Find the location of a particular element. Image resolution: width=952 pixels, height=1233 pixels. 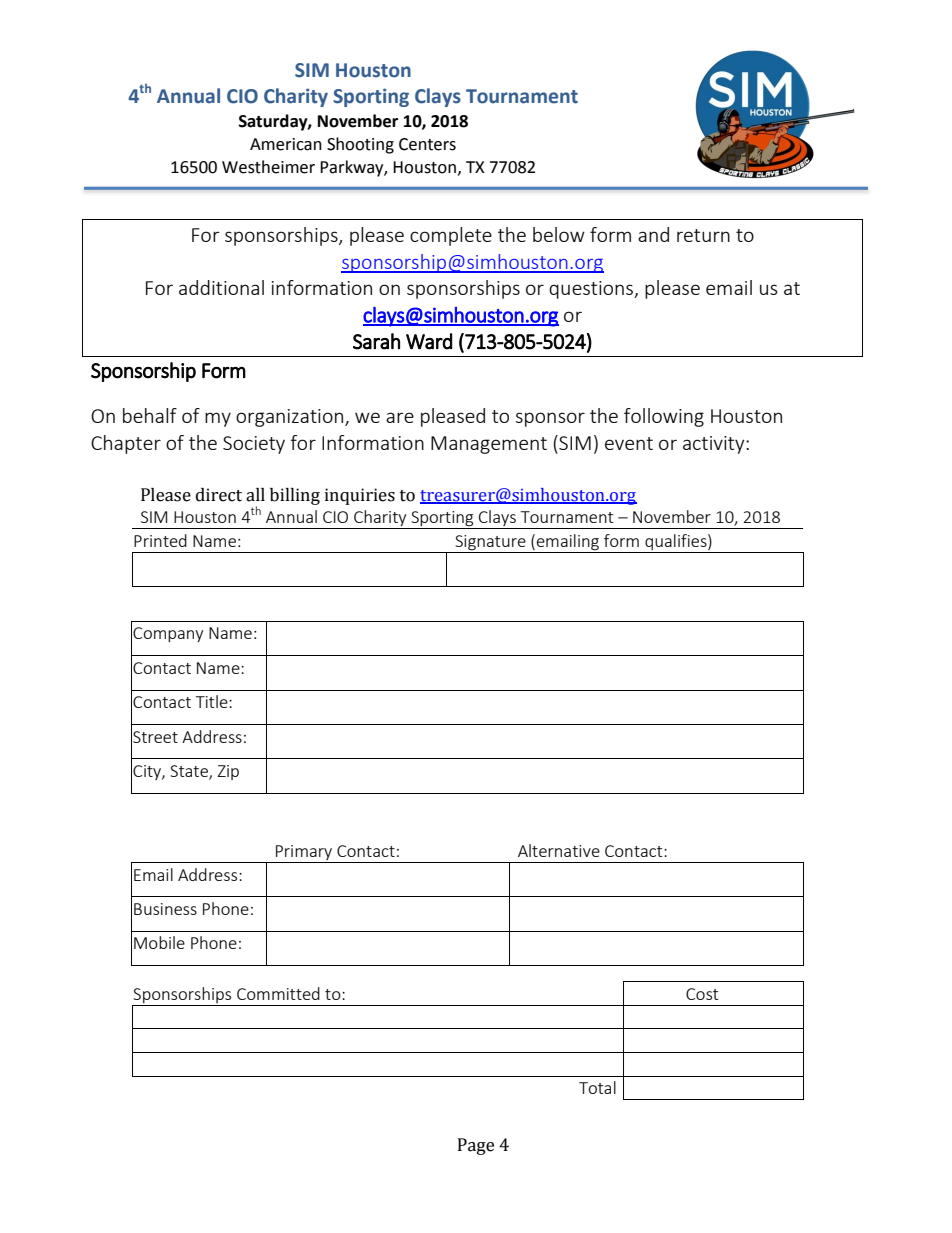

and is located at coordinates (653, 234).
